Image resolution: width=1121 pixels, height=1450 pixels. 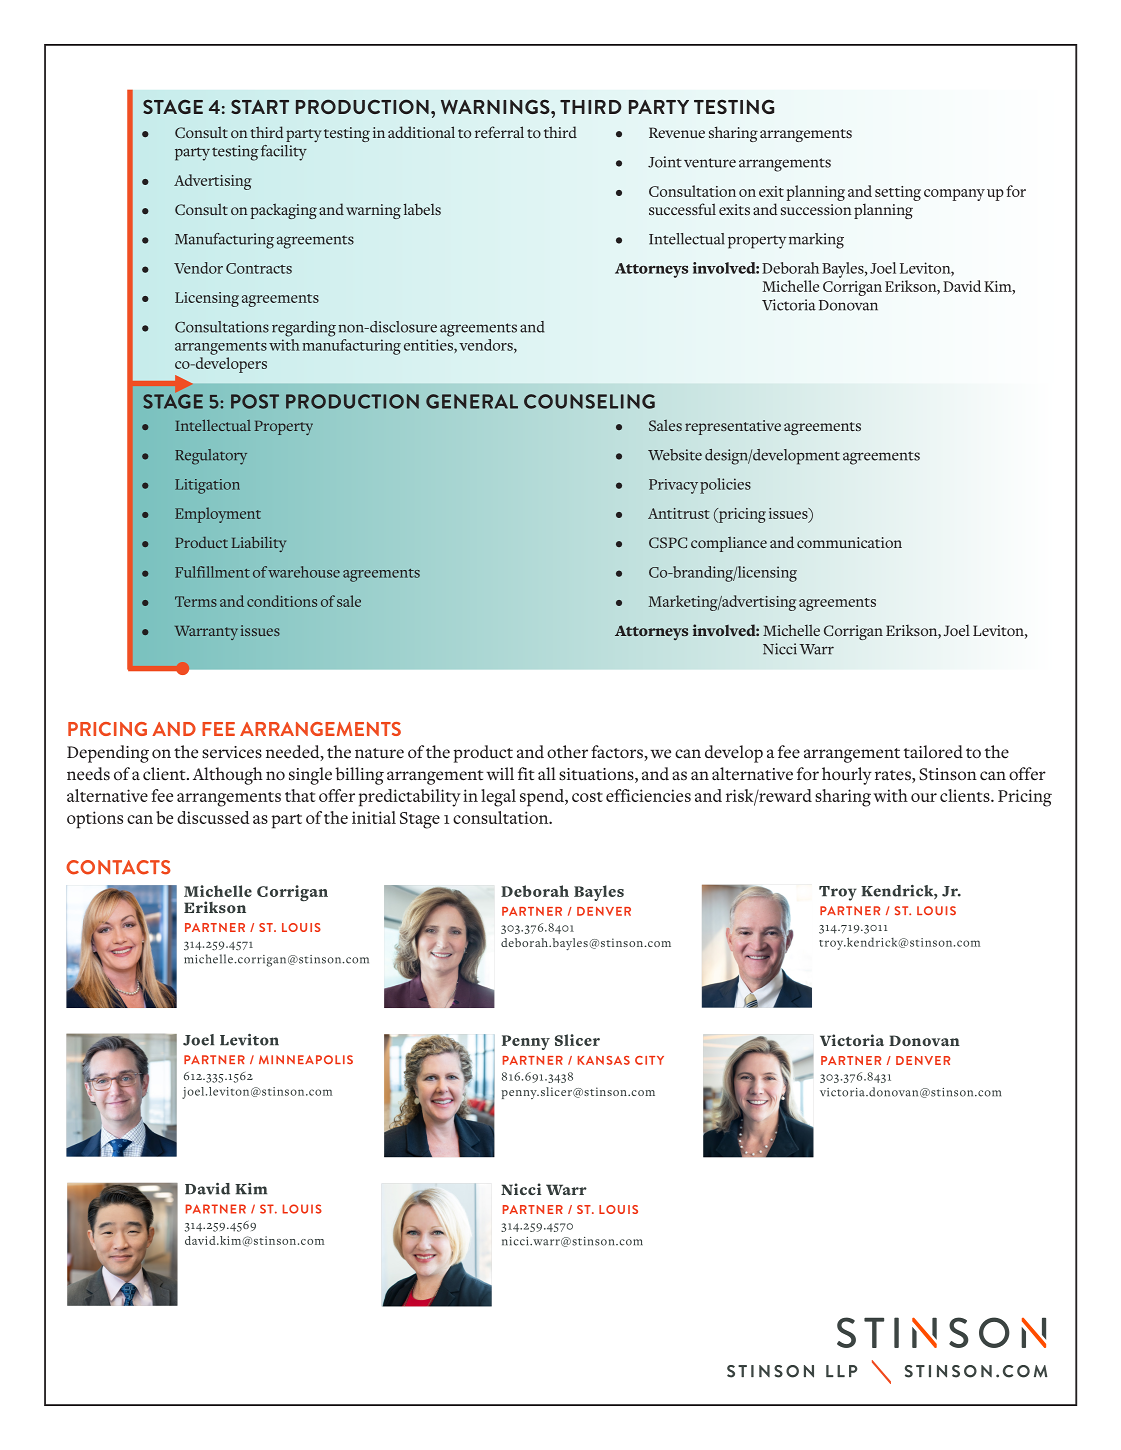 I want to click on KANSAS, so click(x=604, y=1060).
